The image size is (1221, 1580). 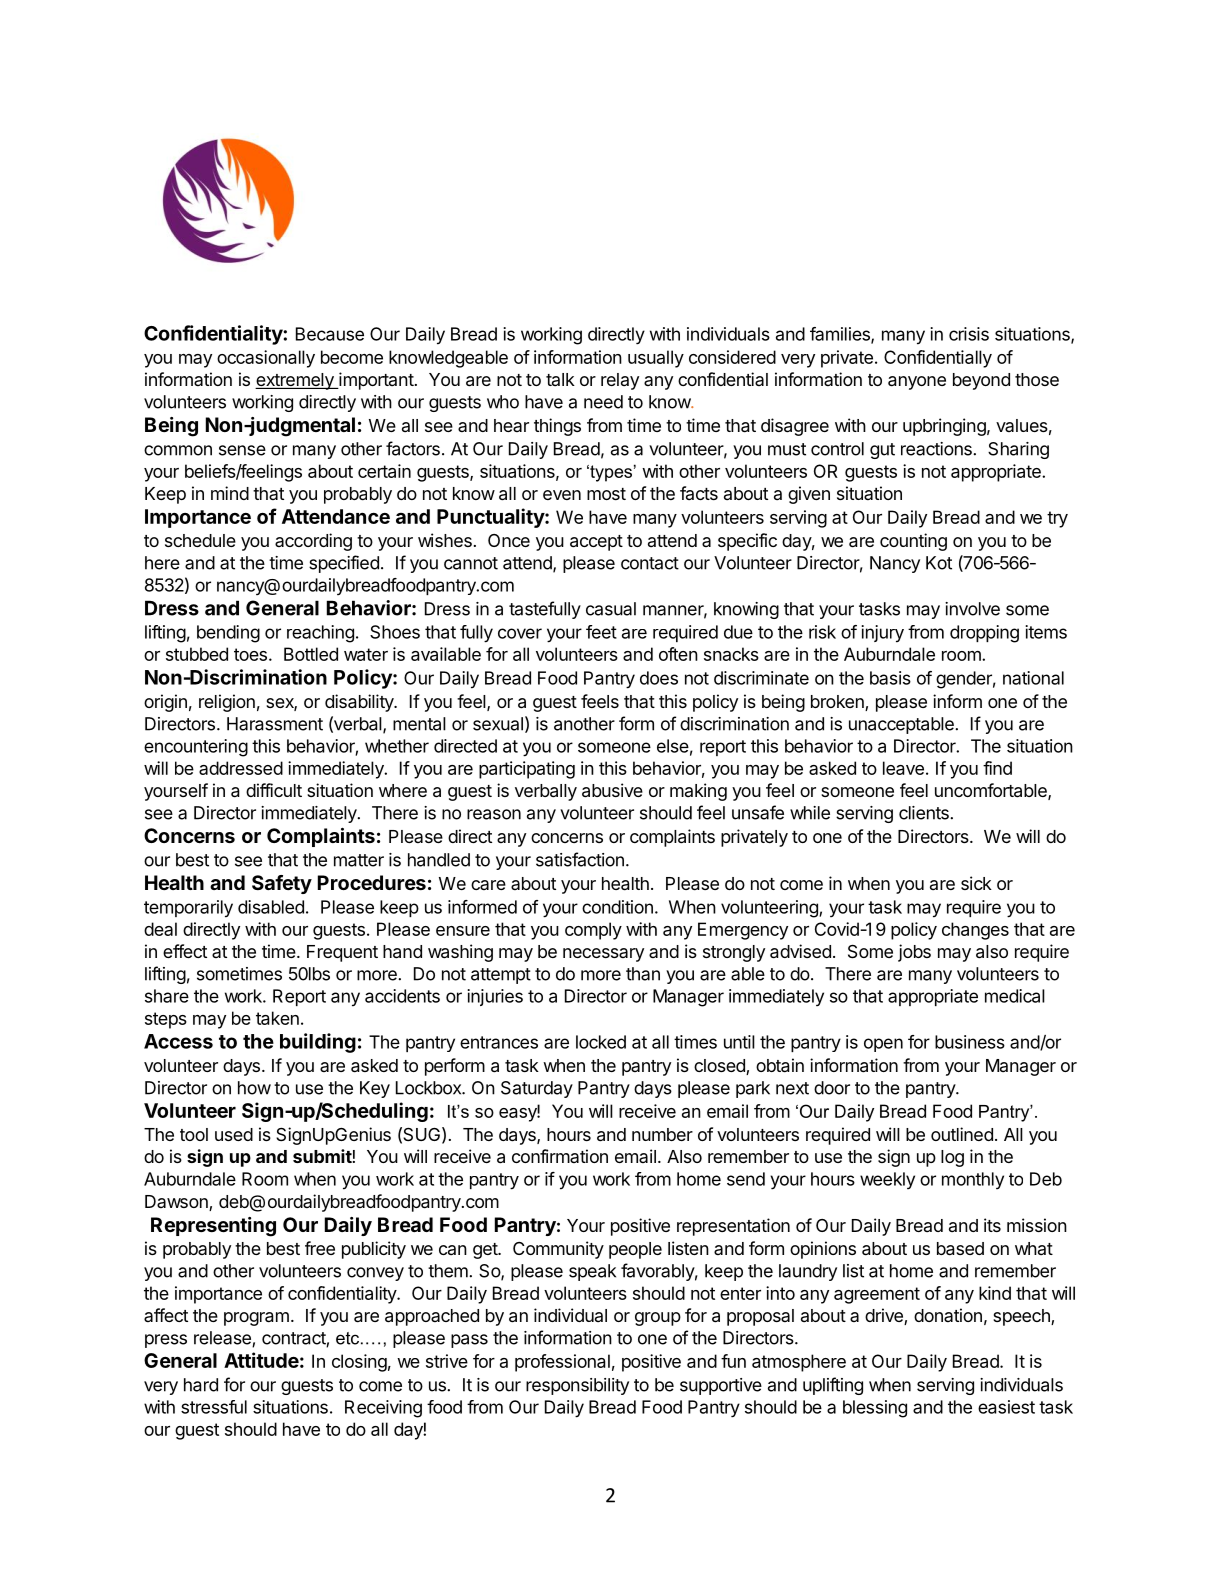 I want to click on responsibility, so click(x=577, y=1386).
